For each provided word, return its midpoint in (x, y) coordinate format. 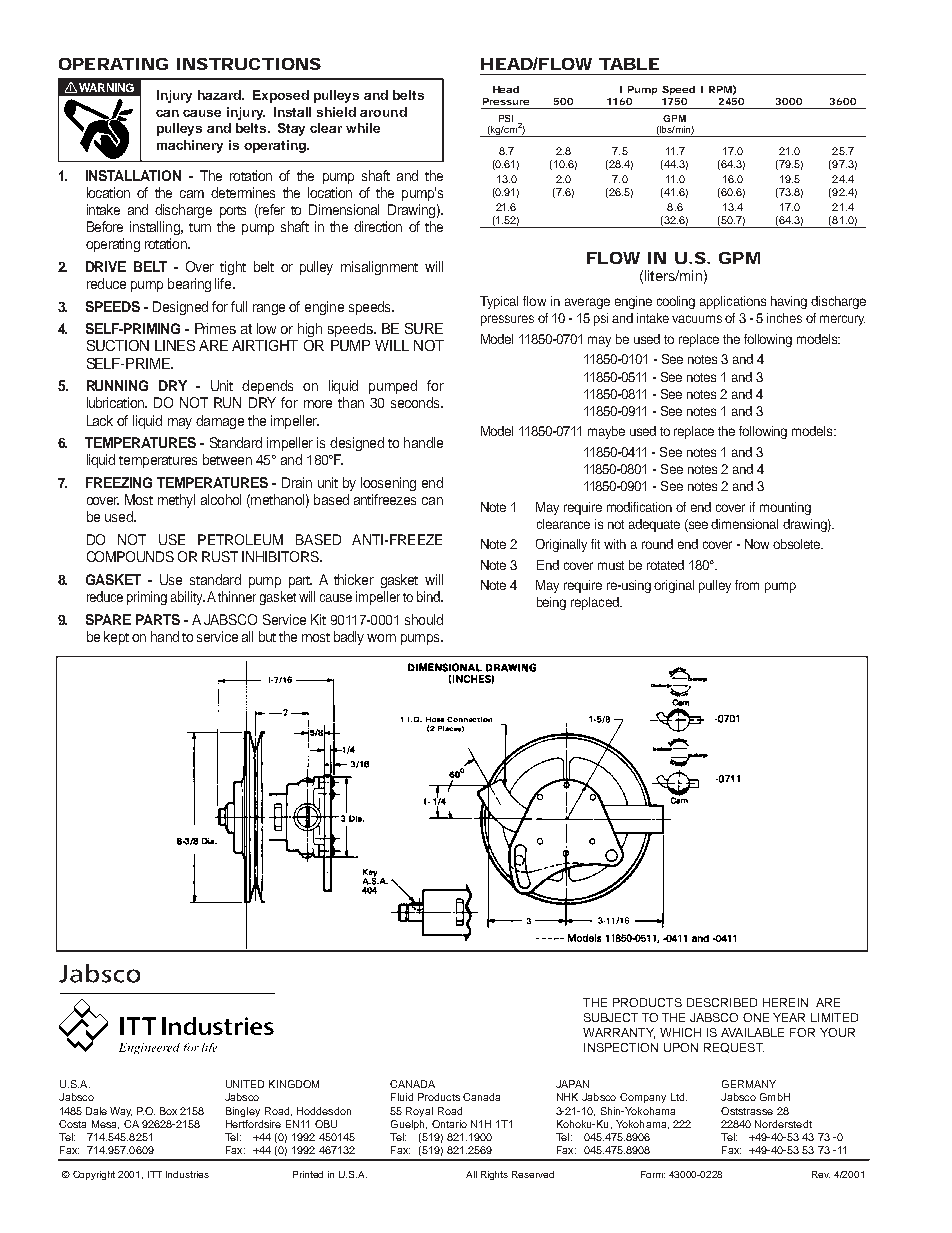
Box (168, 1111)
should (424, 619)
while (363, 128)
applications (733, 302)
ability (188, 598)
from (747, 585)
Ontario (449, 1124)
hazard (220, 95)
